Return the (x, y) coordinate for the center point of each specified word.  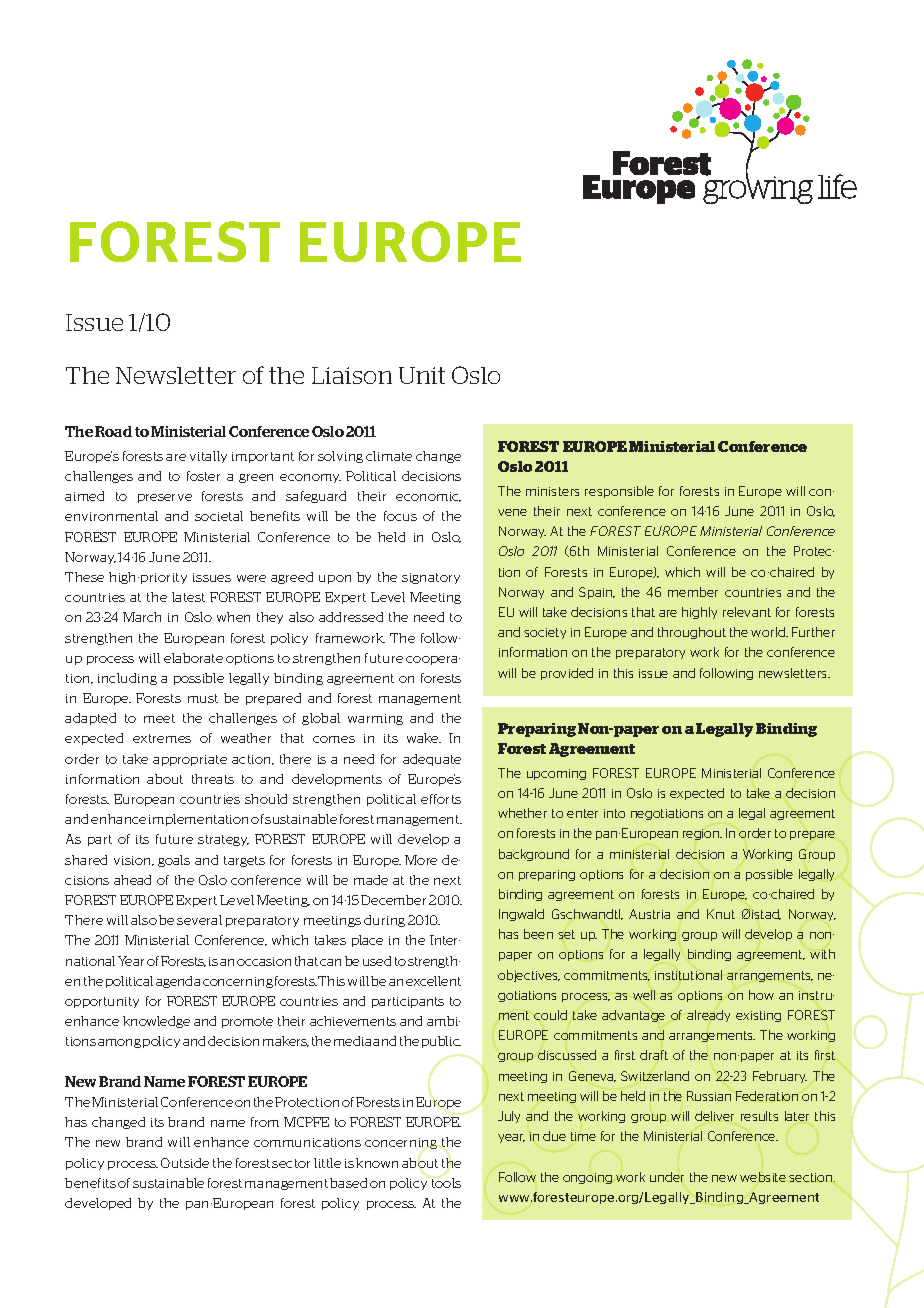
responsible (619, 492)
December (393, 900)
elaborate (193, 658)
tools (446, 1183)
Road (113, 431)
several (199, 920)
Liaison (352, 375)
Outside (185, 1163)
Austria (649, 914)
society (545, 633)
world (769, 632)
